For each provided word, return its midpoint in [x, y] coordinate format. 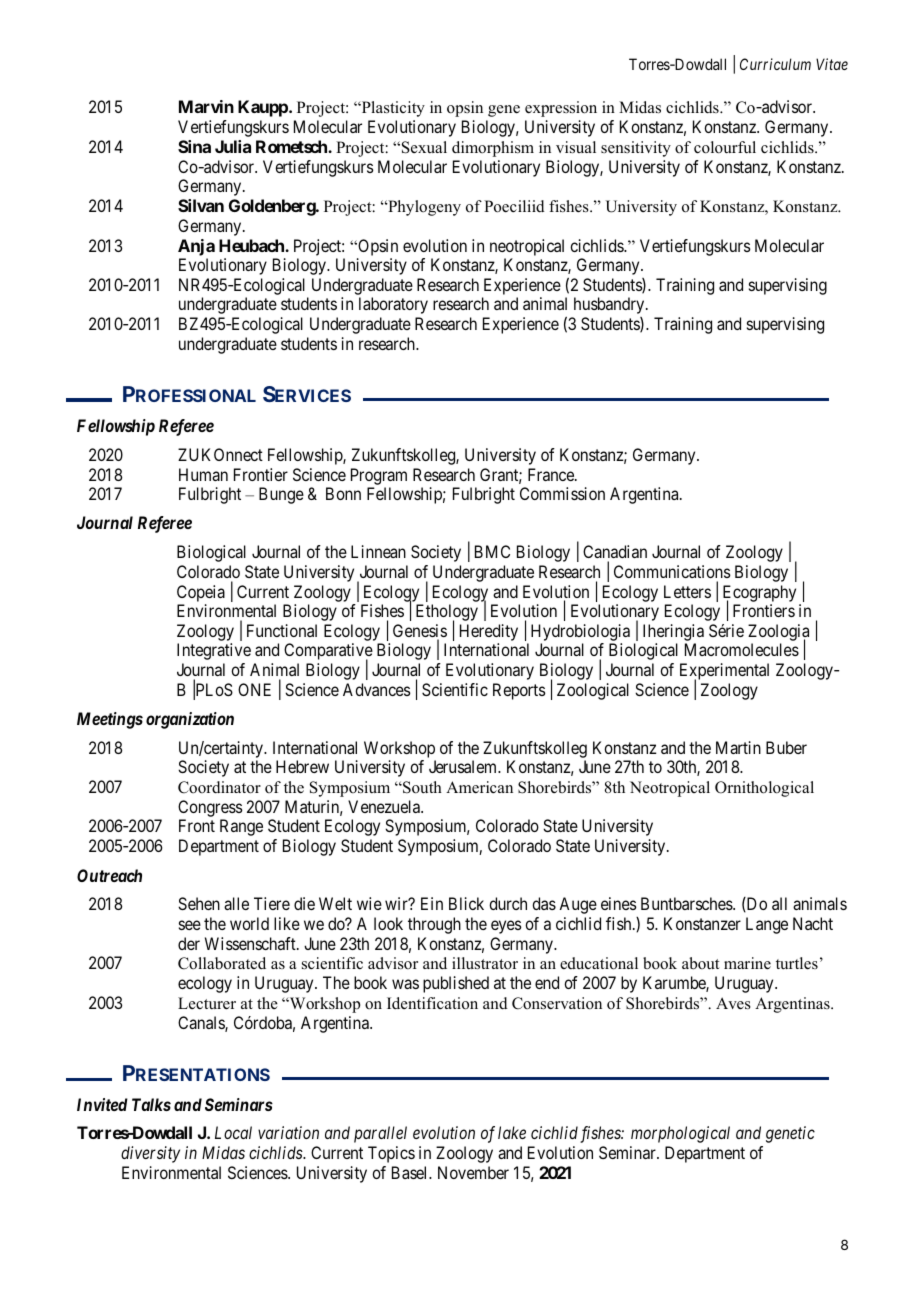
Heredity [489, 634]
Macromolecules [742, 649]
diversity [150, 1154]
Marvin [206, 106]
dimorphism [493, 149]
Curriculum [775, 64]
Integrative [214, 651]
